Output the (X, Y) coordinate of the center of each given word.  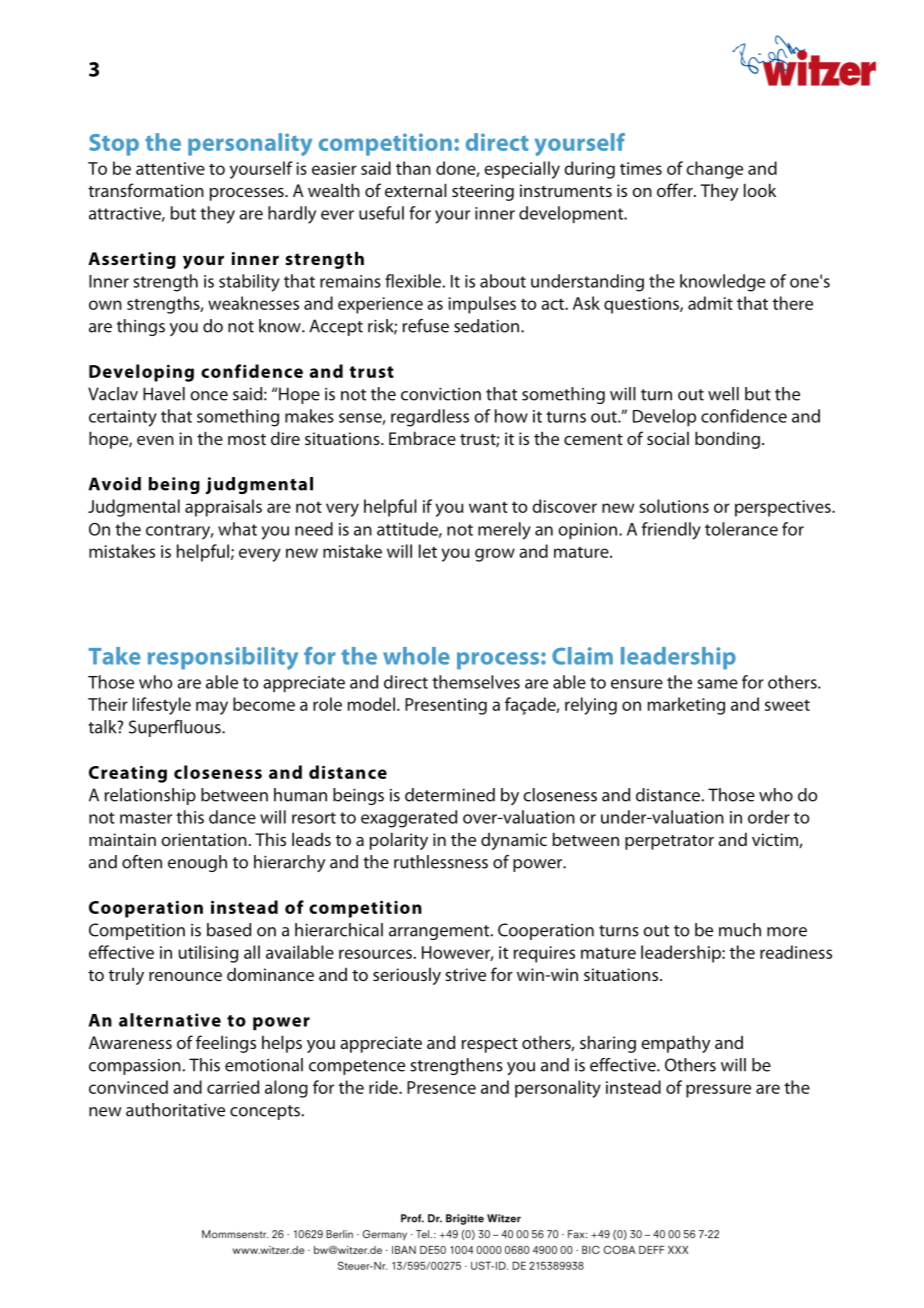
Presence (441, 1087)
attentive (170, 168)
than (413, 168)
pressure (718, 1091)
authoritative (175, 1110)
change (714, 170)
